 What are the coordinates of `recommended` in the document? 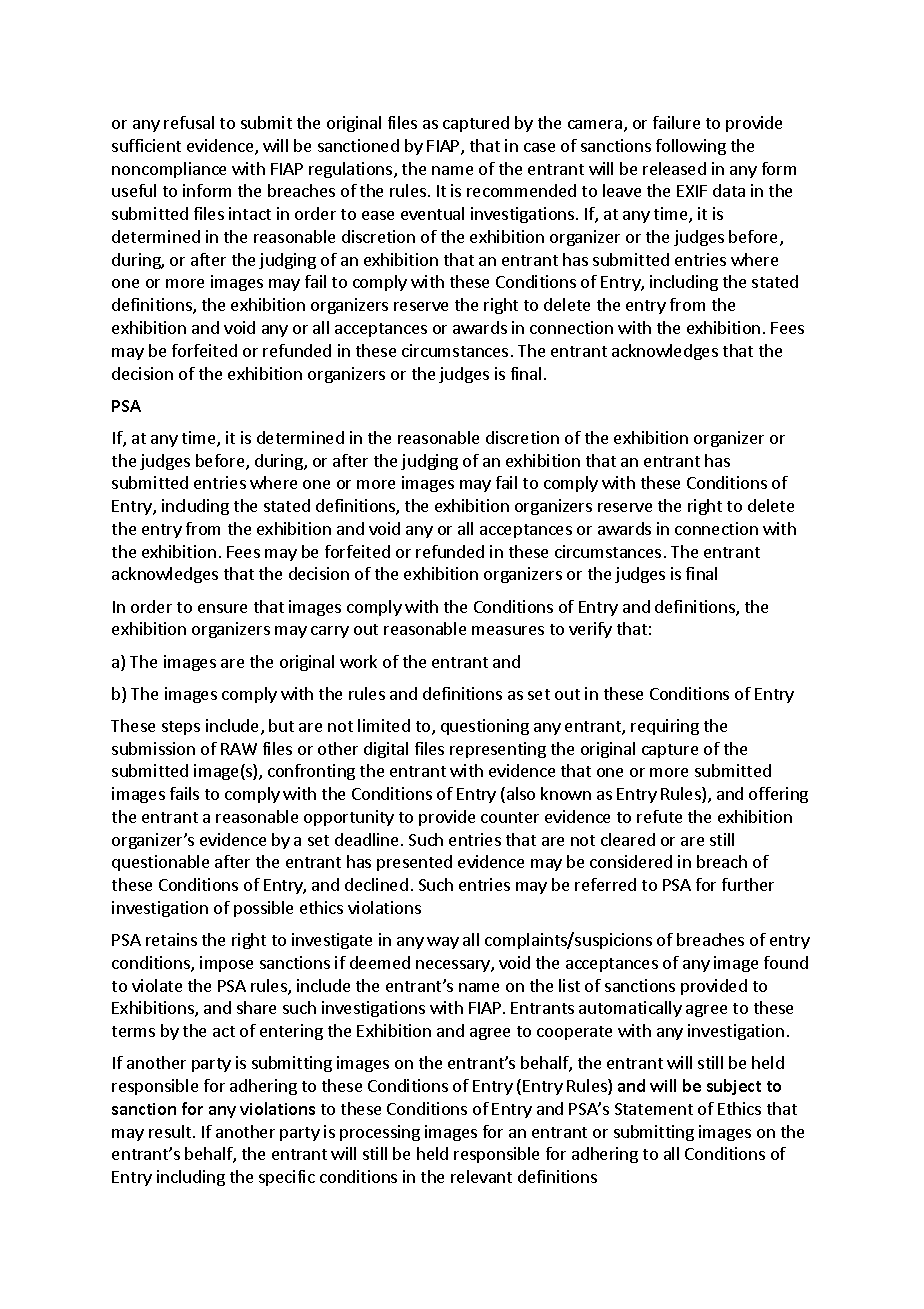 It's located at (521, 190).
